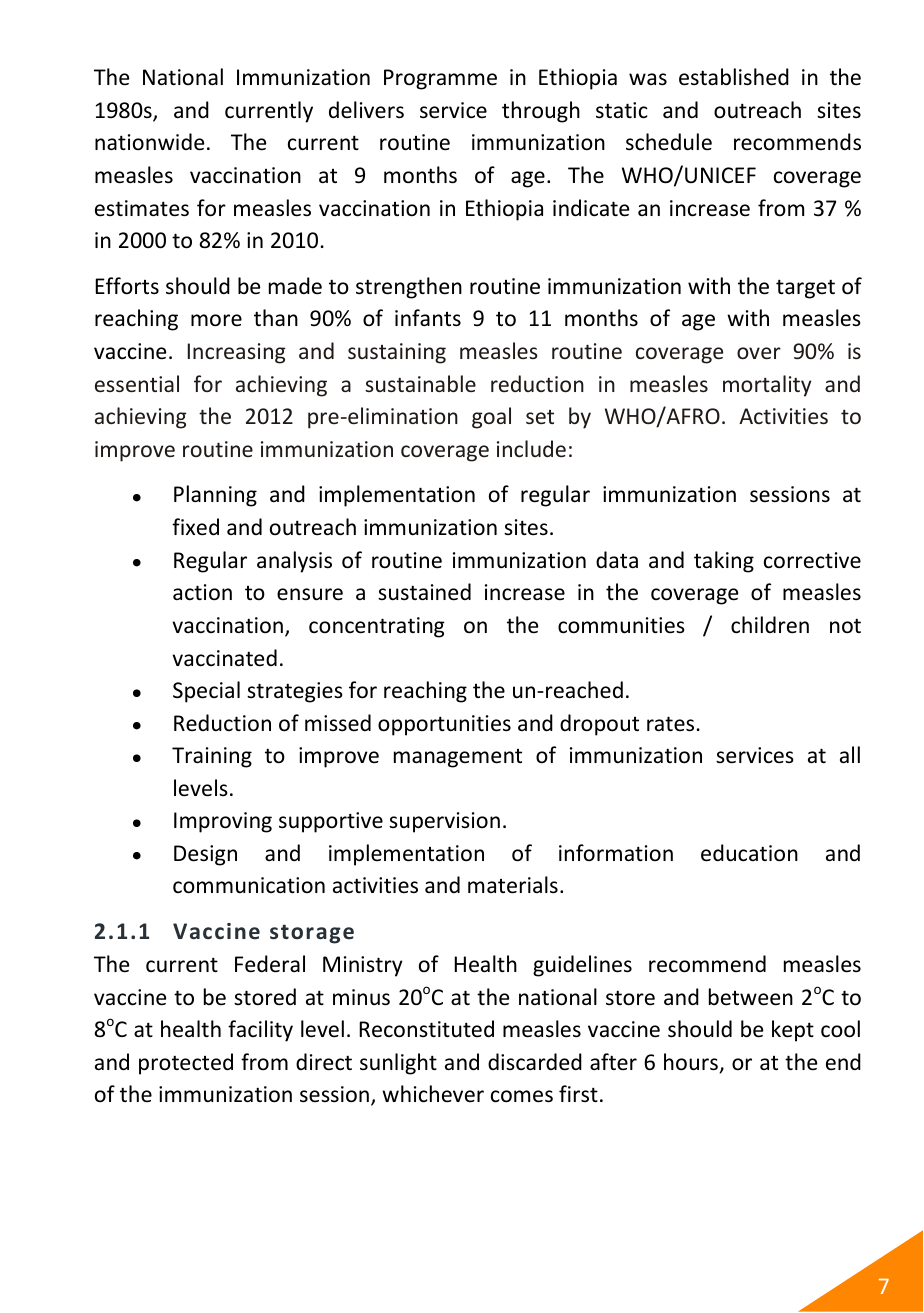 This screenshot has width=924, height=1313. I want to click on kept, so click(793, 1031).
